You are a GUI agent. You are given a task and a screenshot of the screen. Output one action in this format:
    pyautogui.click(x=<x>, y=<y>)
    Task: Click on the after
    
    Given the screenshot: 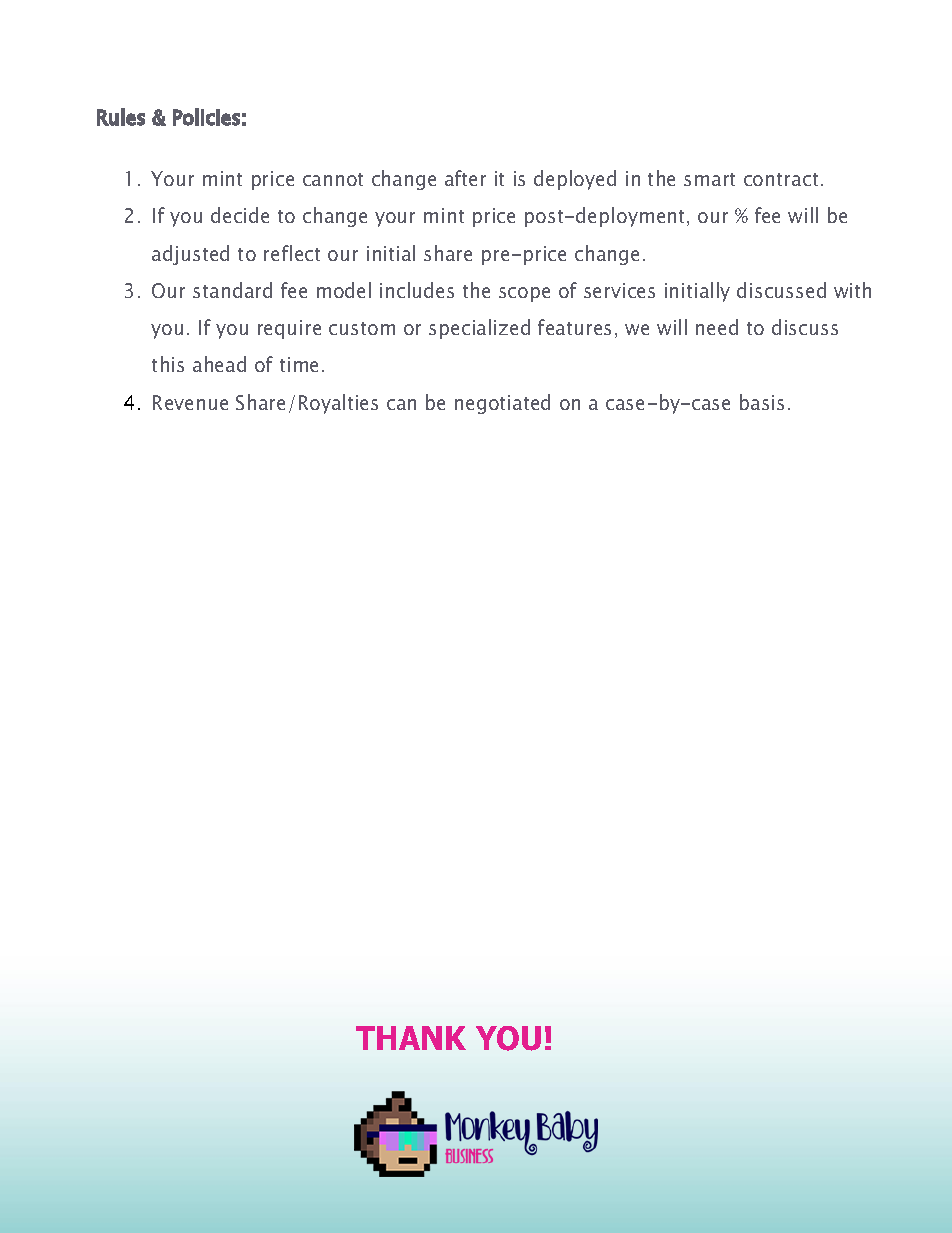 What is the action you would take?
    pyautogui.click(x=465, y=178)
